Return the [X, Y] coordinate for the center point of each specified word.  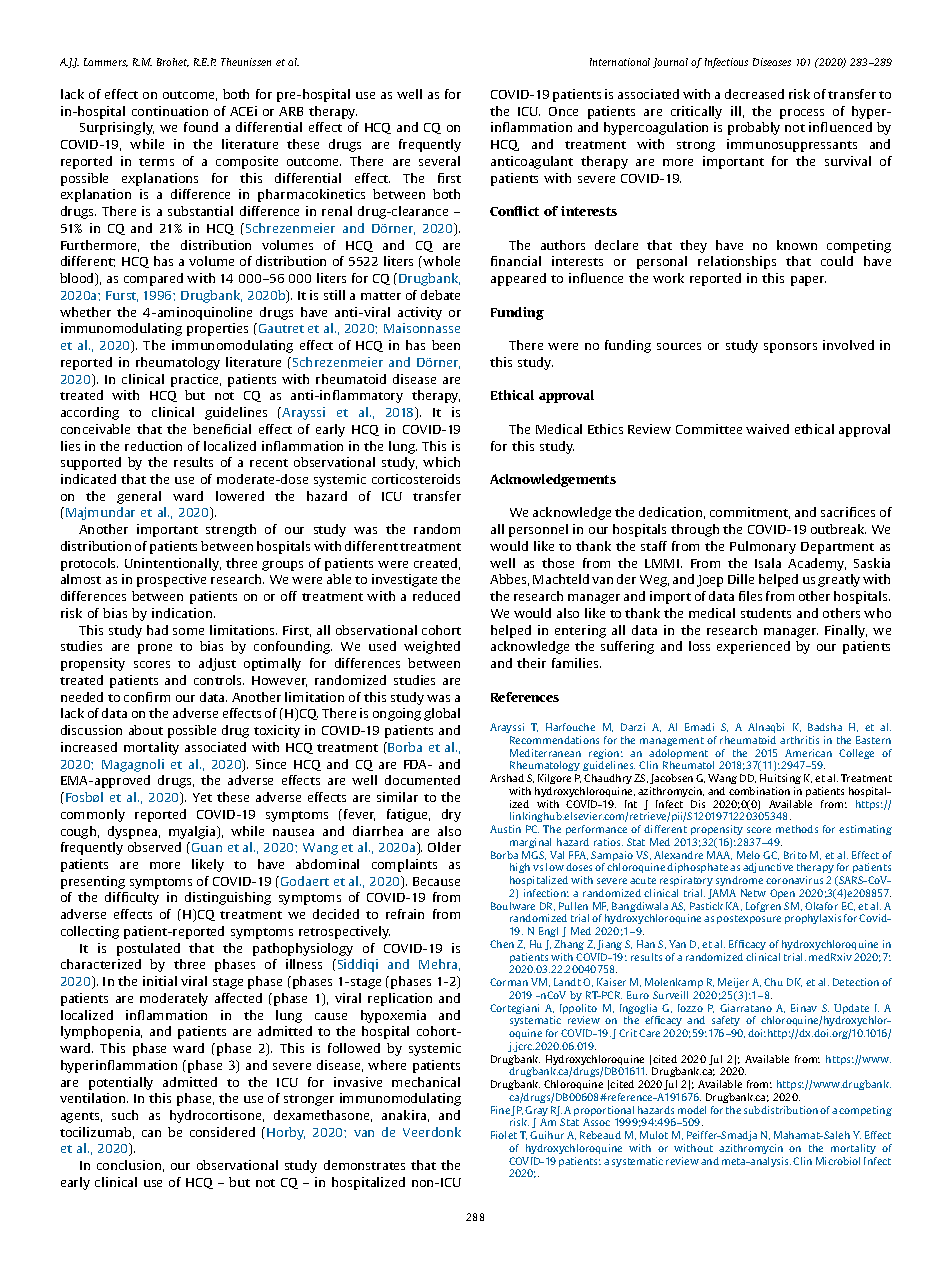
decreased [754, 94]
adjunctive [768, 868]
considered [222, 1132]
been [446, 345]
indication [183, 613]
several [439, 161]
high [520, 868]
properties [217, 329]
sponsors [790, 348]
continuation [170, 111]
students [766, 613]
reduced [436, 596]
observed [154, 847]
